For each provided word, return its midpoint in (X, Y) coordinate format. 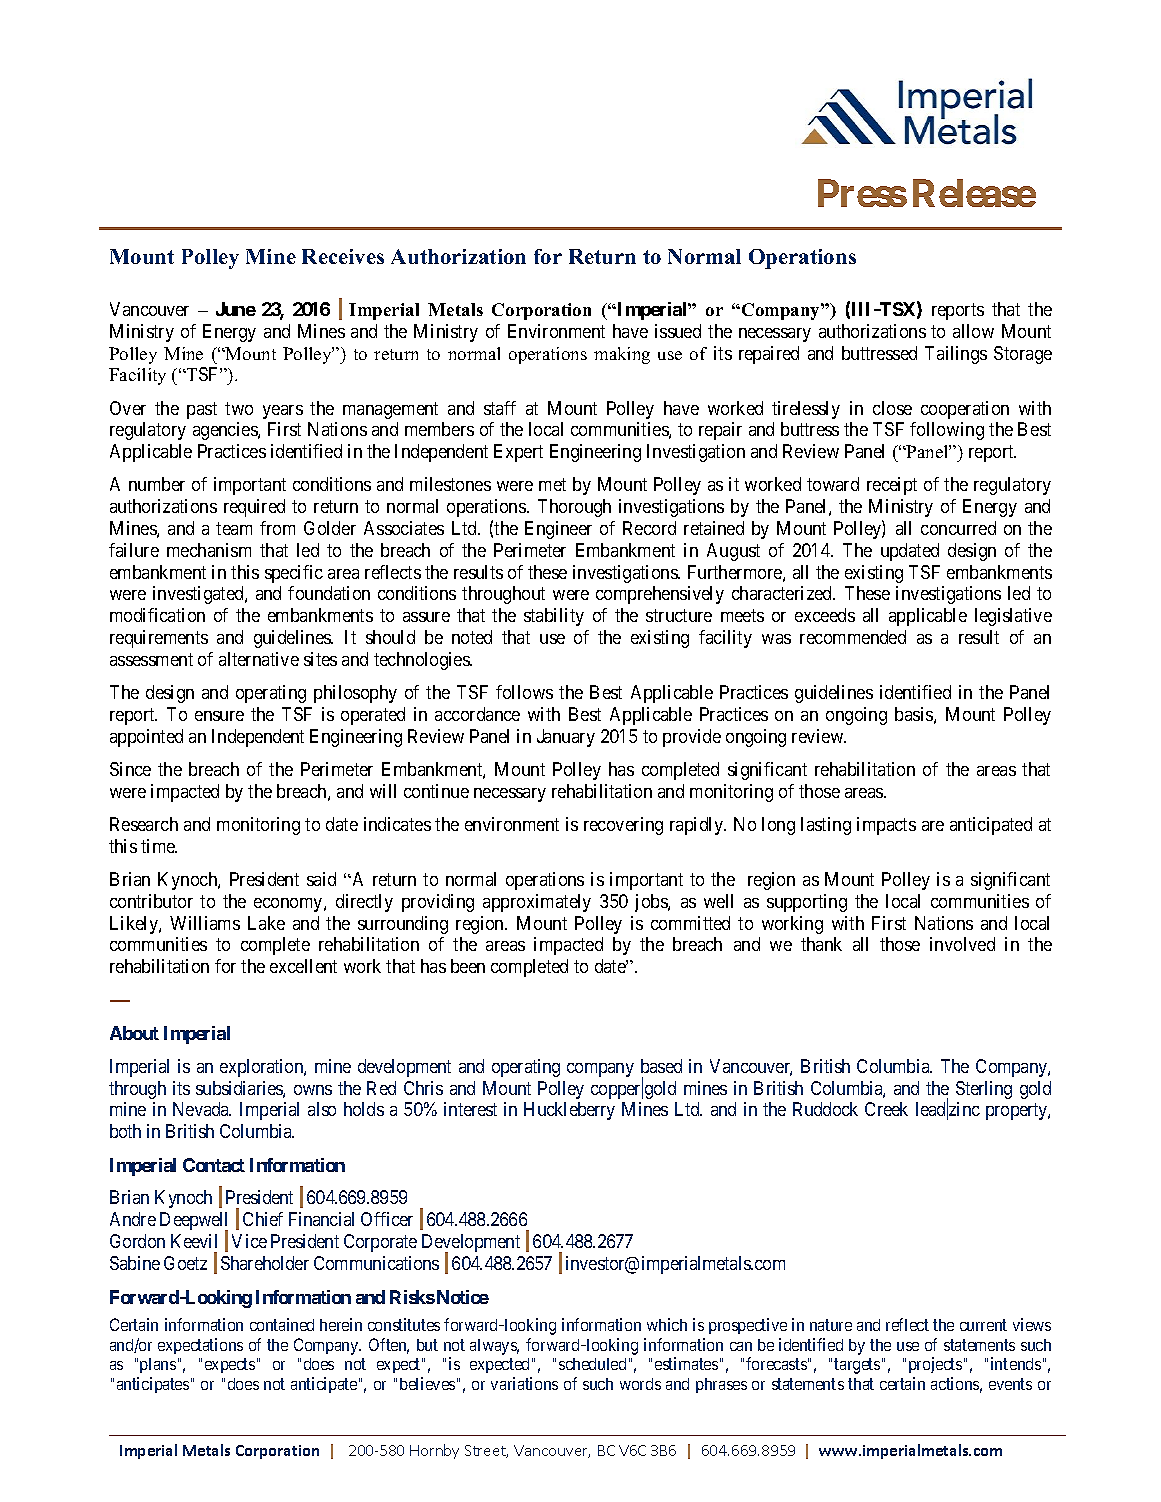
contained (282, 1324)
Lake (266, 923)
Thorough (574, 508)
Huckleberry (569, 1111)
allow (973, 331)
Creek (886, 1109)
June (236, 309)
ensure (219, 716)
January (566, 738)
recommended (853, 637)
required (254, 508)
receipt (892, 486)
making (622, 355)
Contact (214, 1165)
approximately (537, 903)
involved (962, 944)
